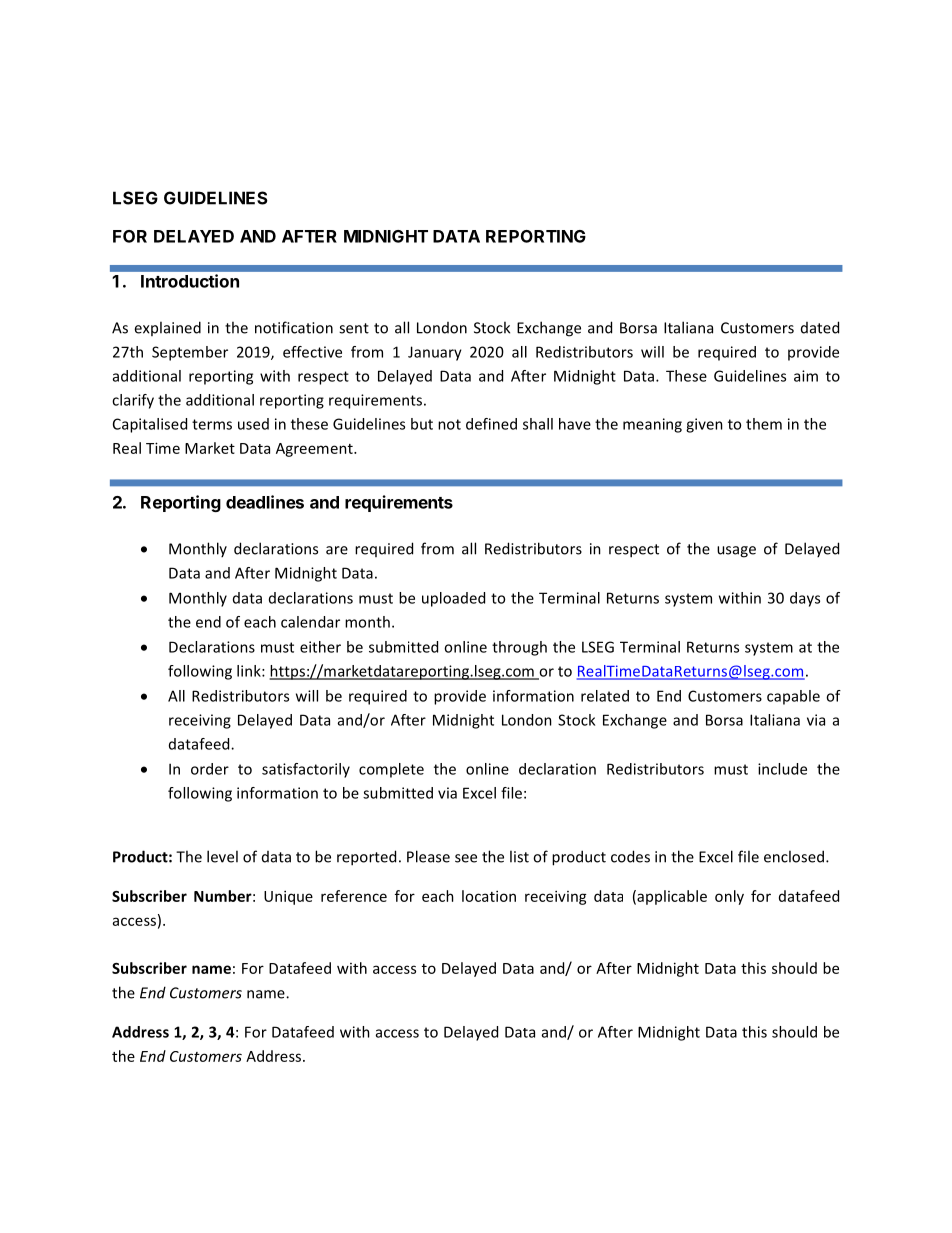  Describe the element at coordinates (491, 424) in the screenshot. I see `defined` at that location.
